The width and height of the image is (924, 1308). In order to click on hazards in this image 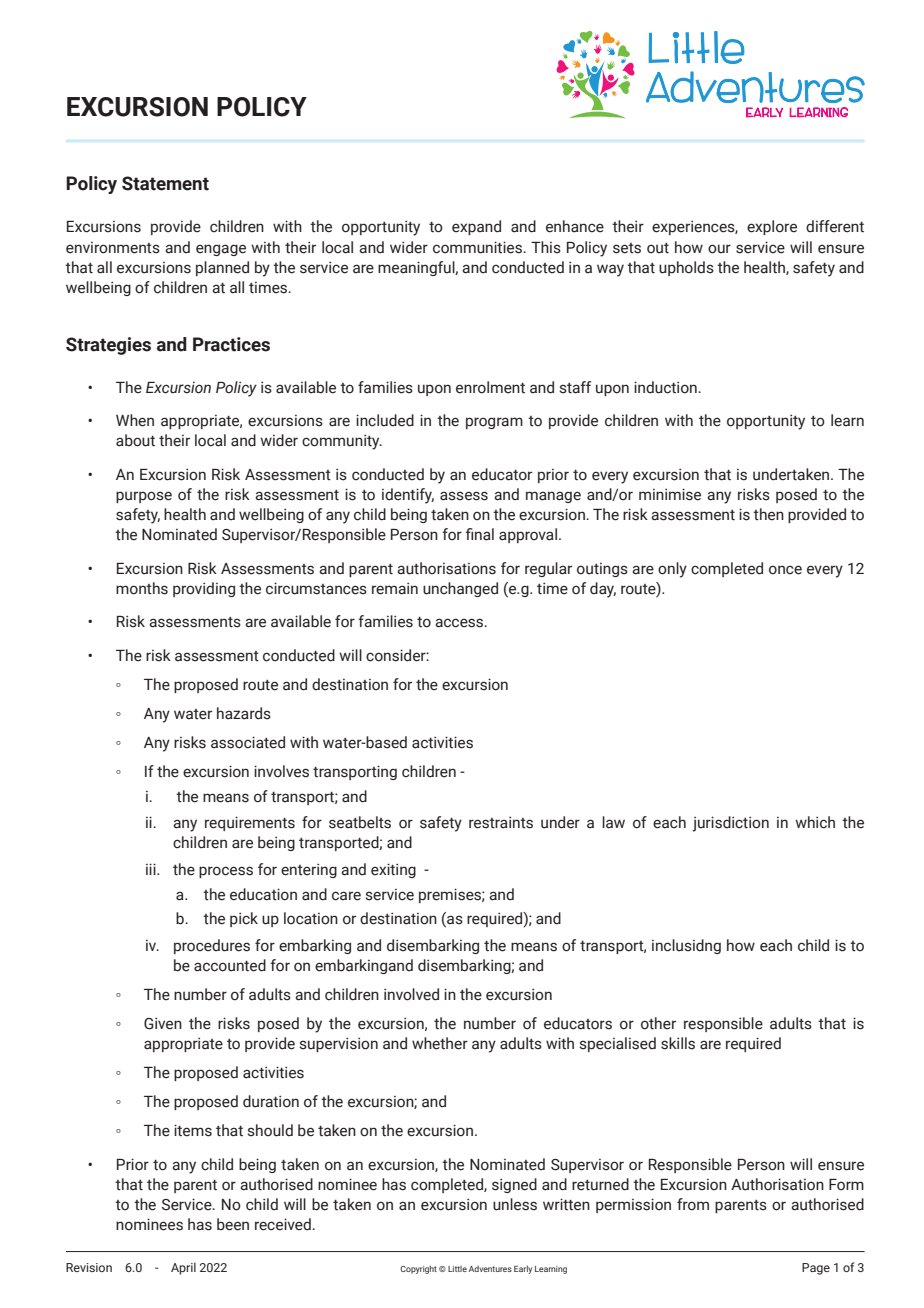, I will do `click(244, 713)`.
